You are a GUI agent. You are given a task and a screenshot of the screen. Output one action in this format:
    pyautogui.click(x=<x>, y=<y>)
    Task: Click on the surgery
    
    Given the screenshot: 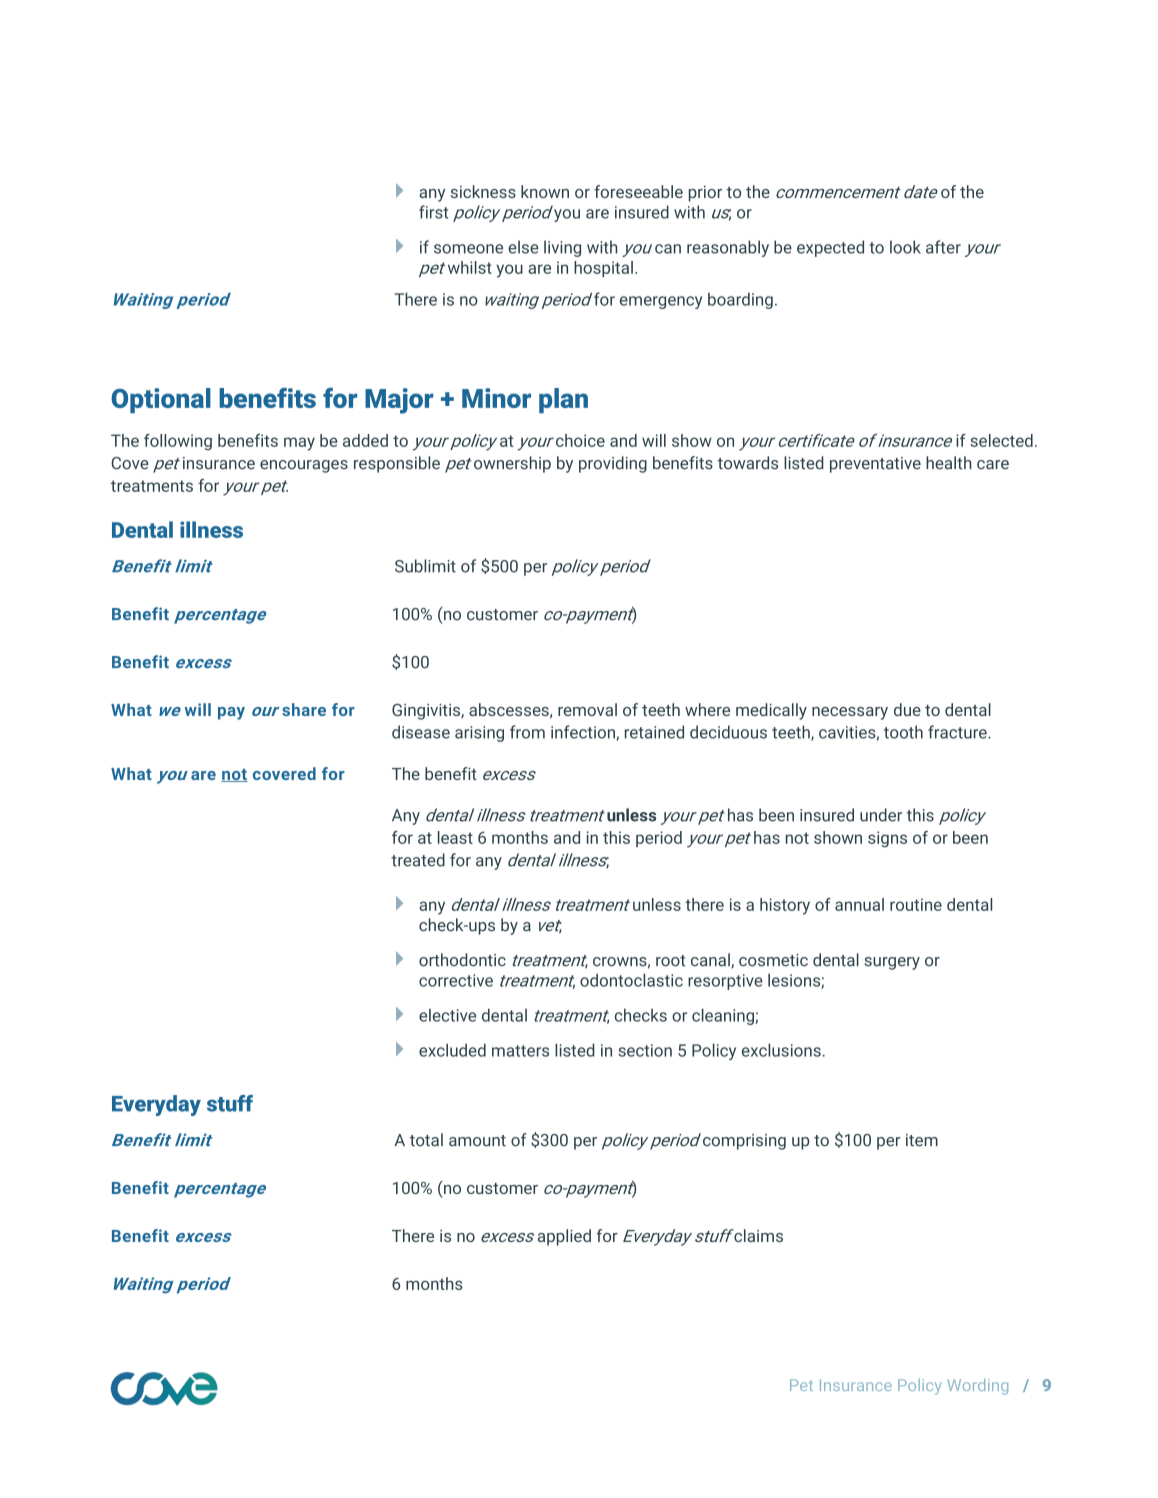 What is the action you would take?
    pyautogui.click(x=892, y=963)
